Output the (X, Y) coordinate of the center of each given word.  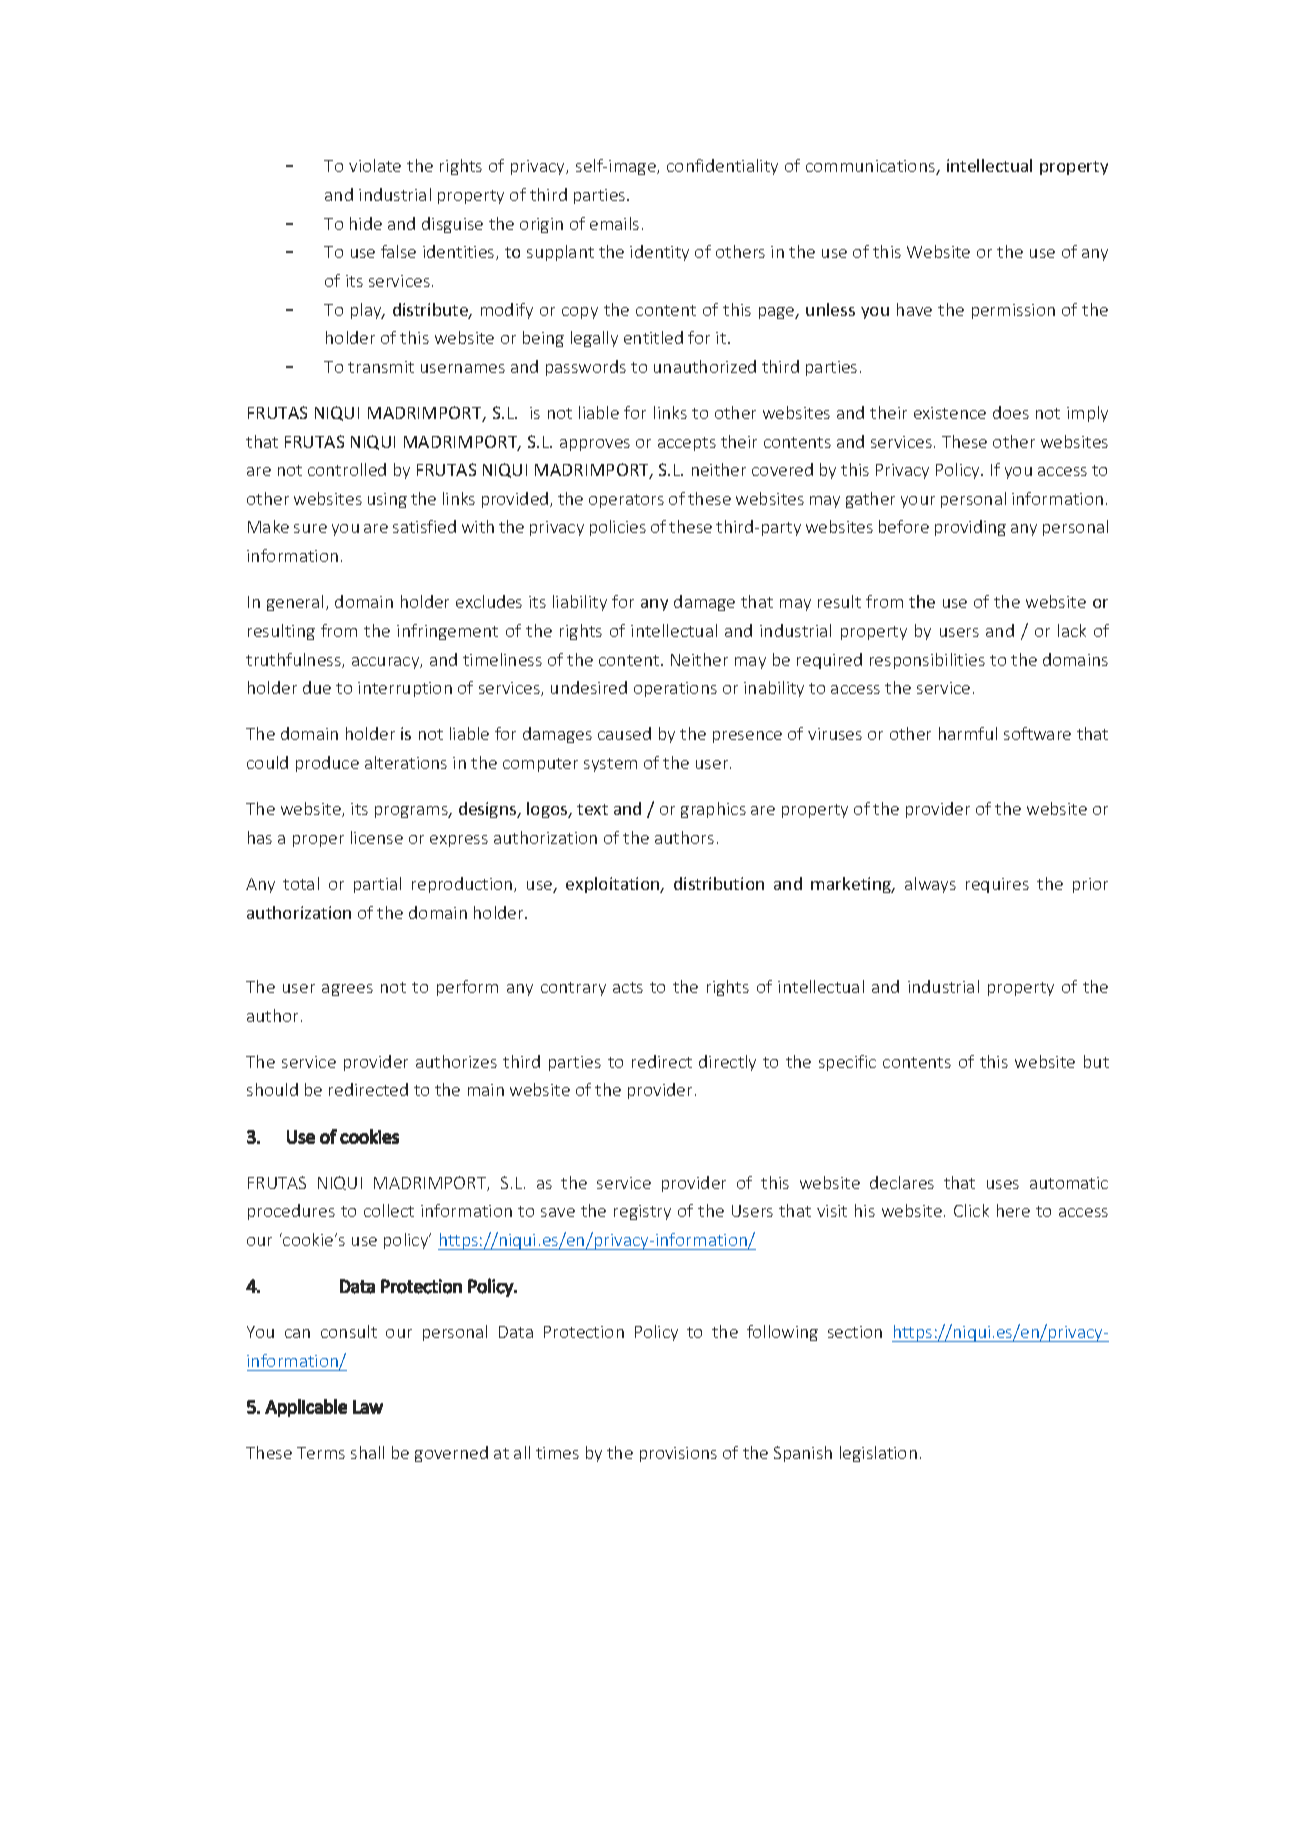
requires (997, 885)
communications (871, 167)
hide (366, 223)
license (377, 837)
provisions (678, 1454)
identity (659, 253)
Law (368, 1407)
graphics (713, 810)
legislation (878, 1454)
